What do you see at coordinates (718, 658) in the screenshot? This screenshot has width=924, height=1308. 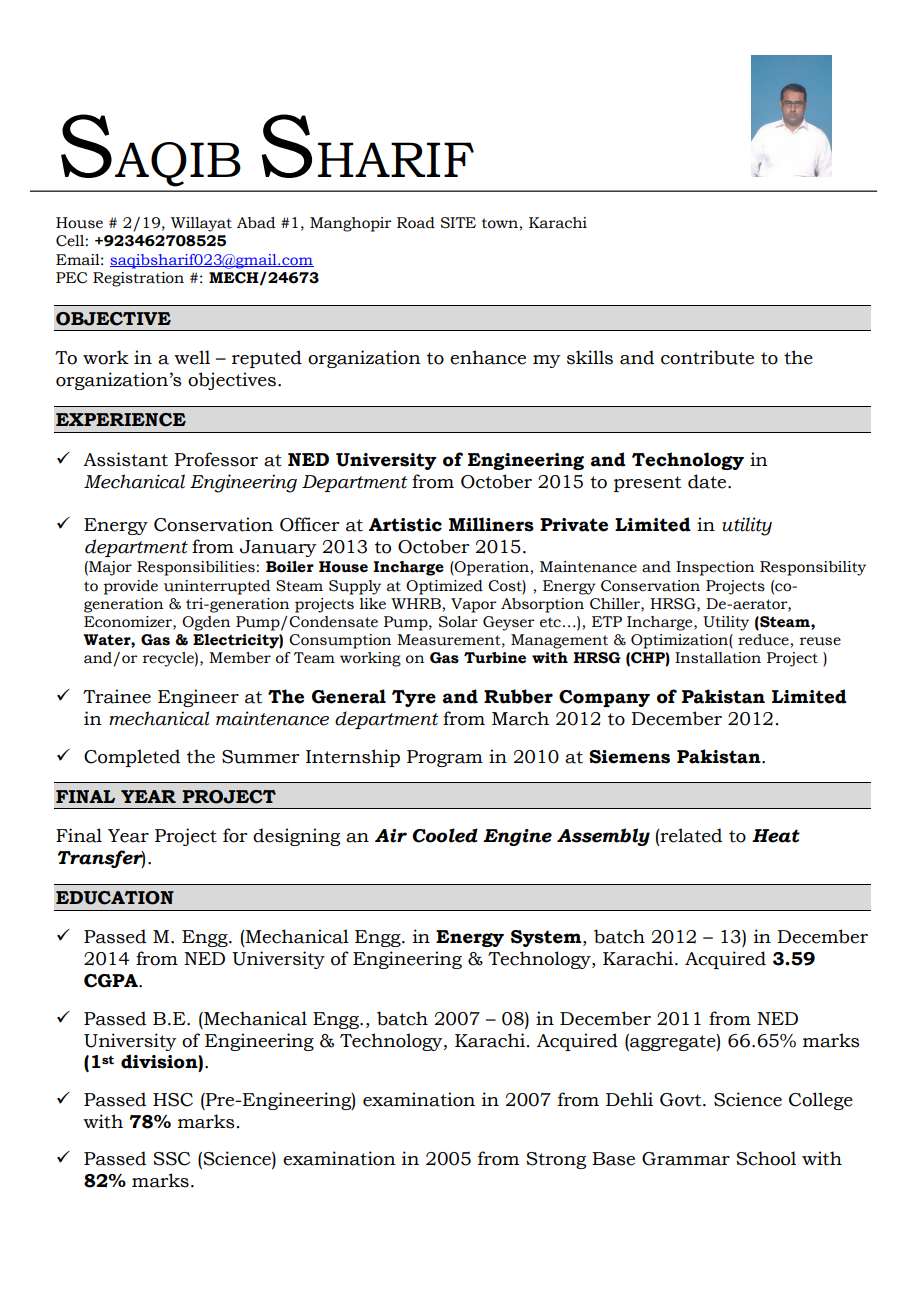 I see `Installation` at bounding box center [718, 658].
